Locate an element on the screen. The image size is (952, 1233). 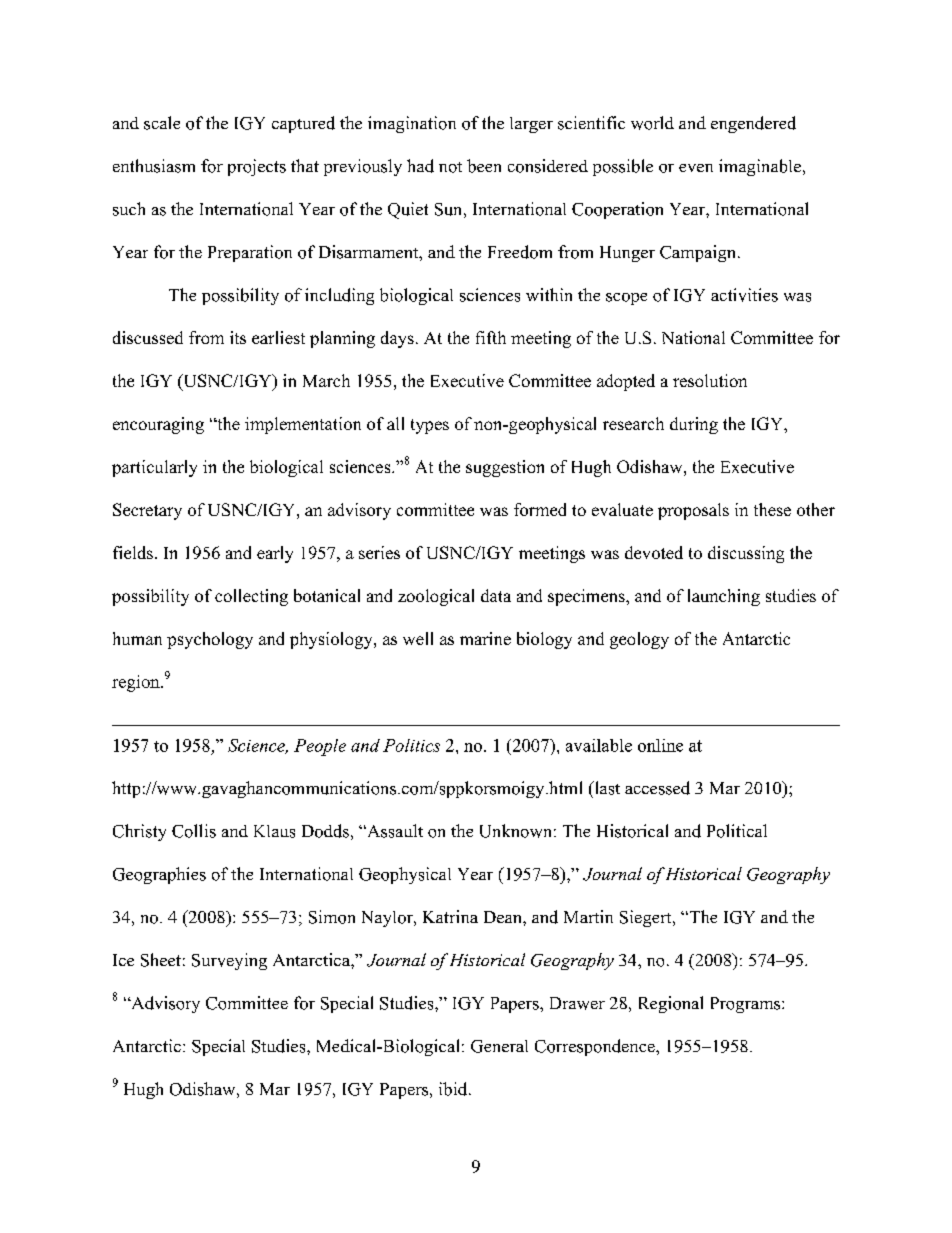
projects is located at coordinates (257, 167).
